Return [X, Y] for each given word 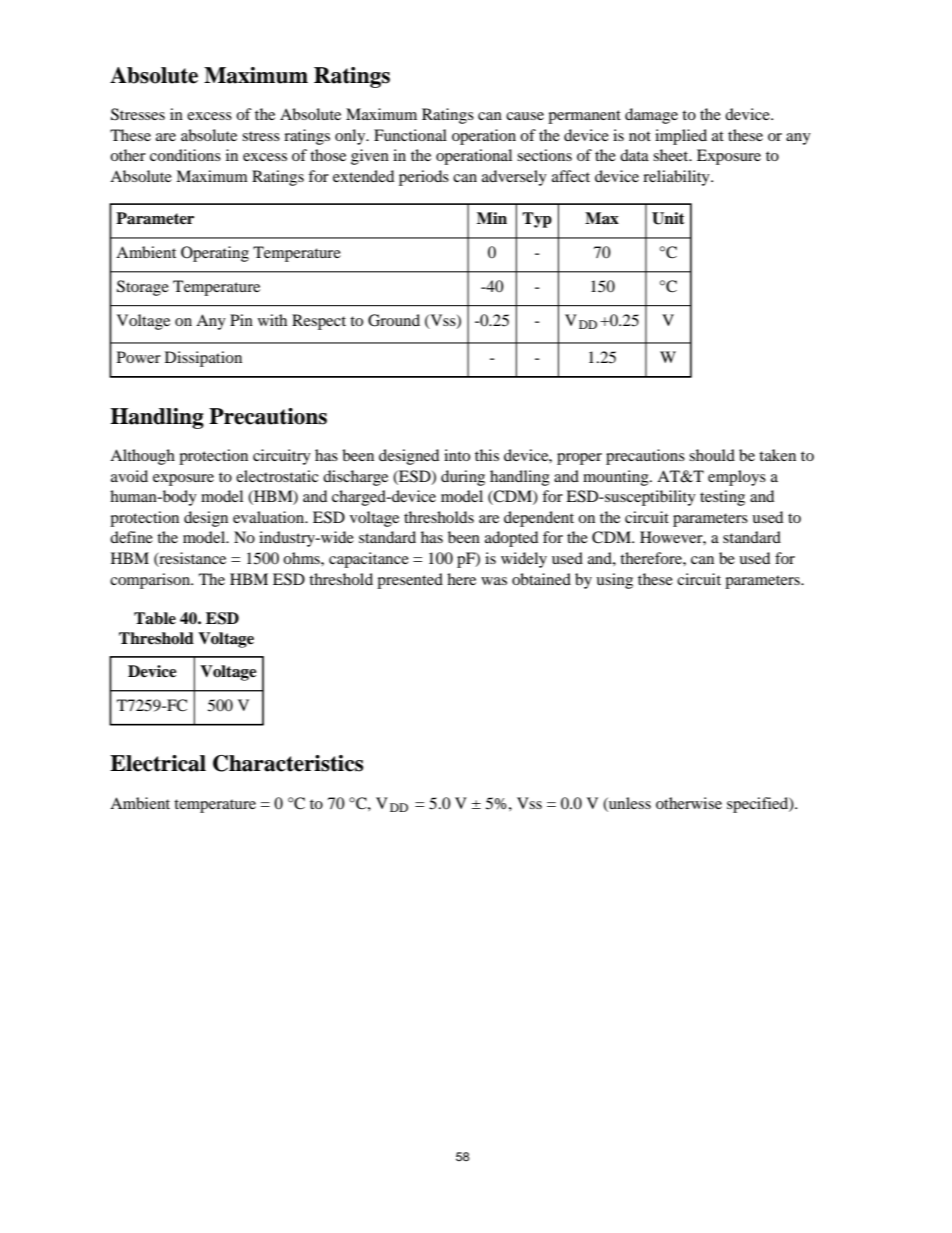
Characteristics [288, 763]
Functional [410, 135]
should [712, 455]
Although [142, 457]
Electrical [158, 763]
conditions [185, 155]
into [457, 455]
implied [681, 137]
